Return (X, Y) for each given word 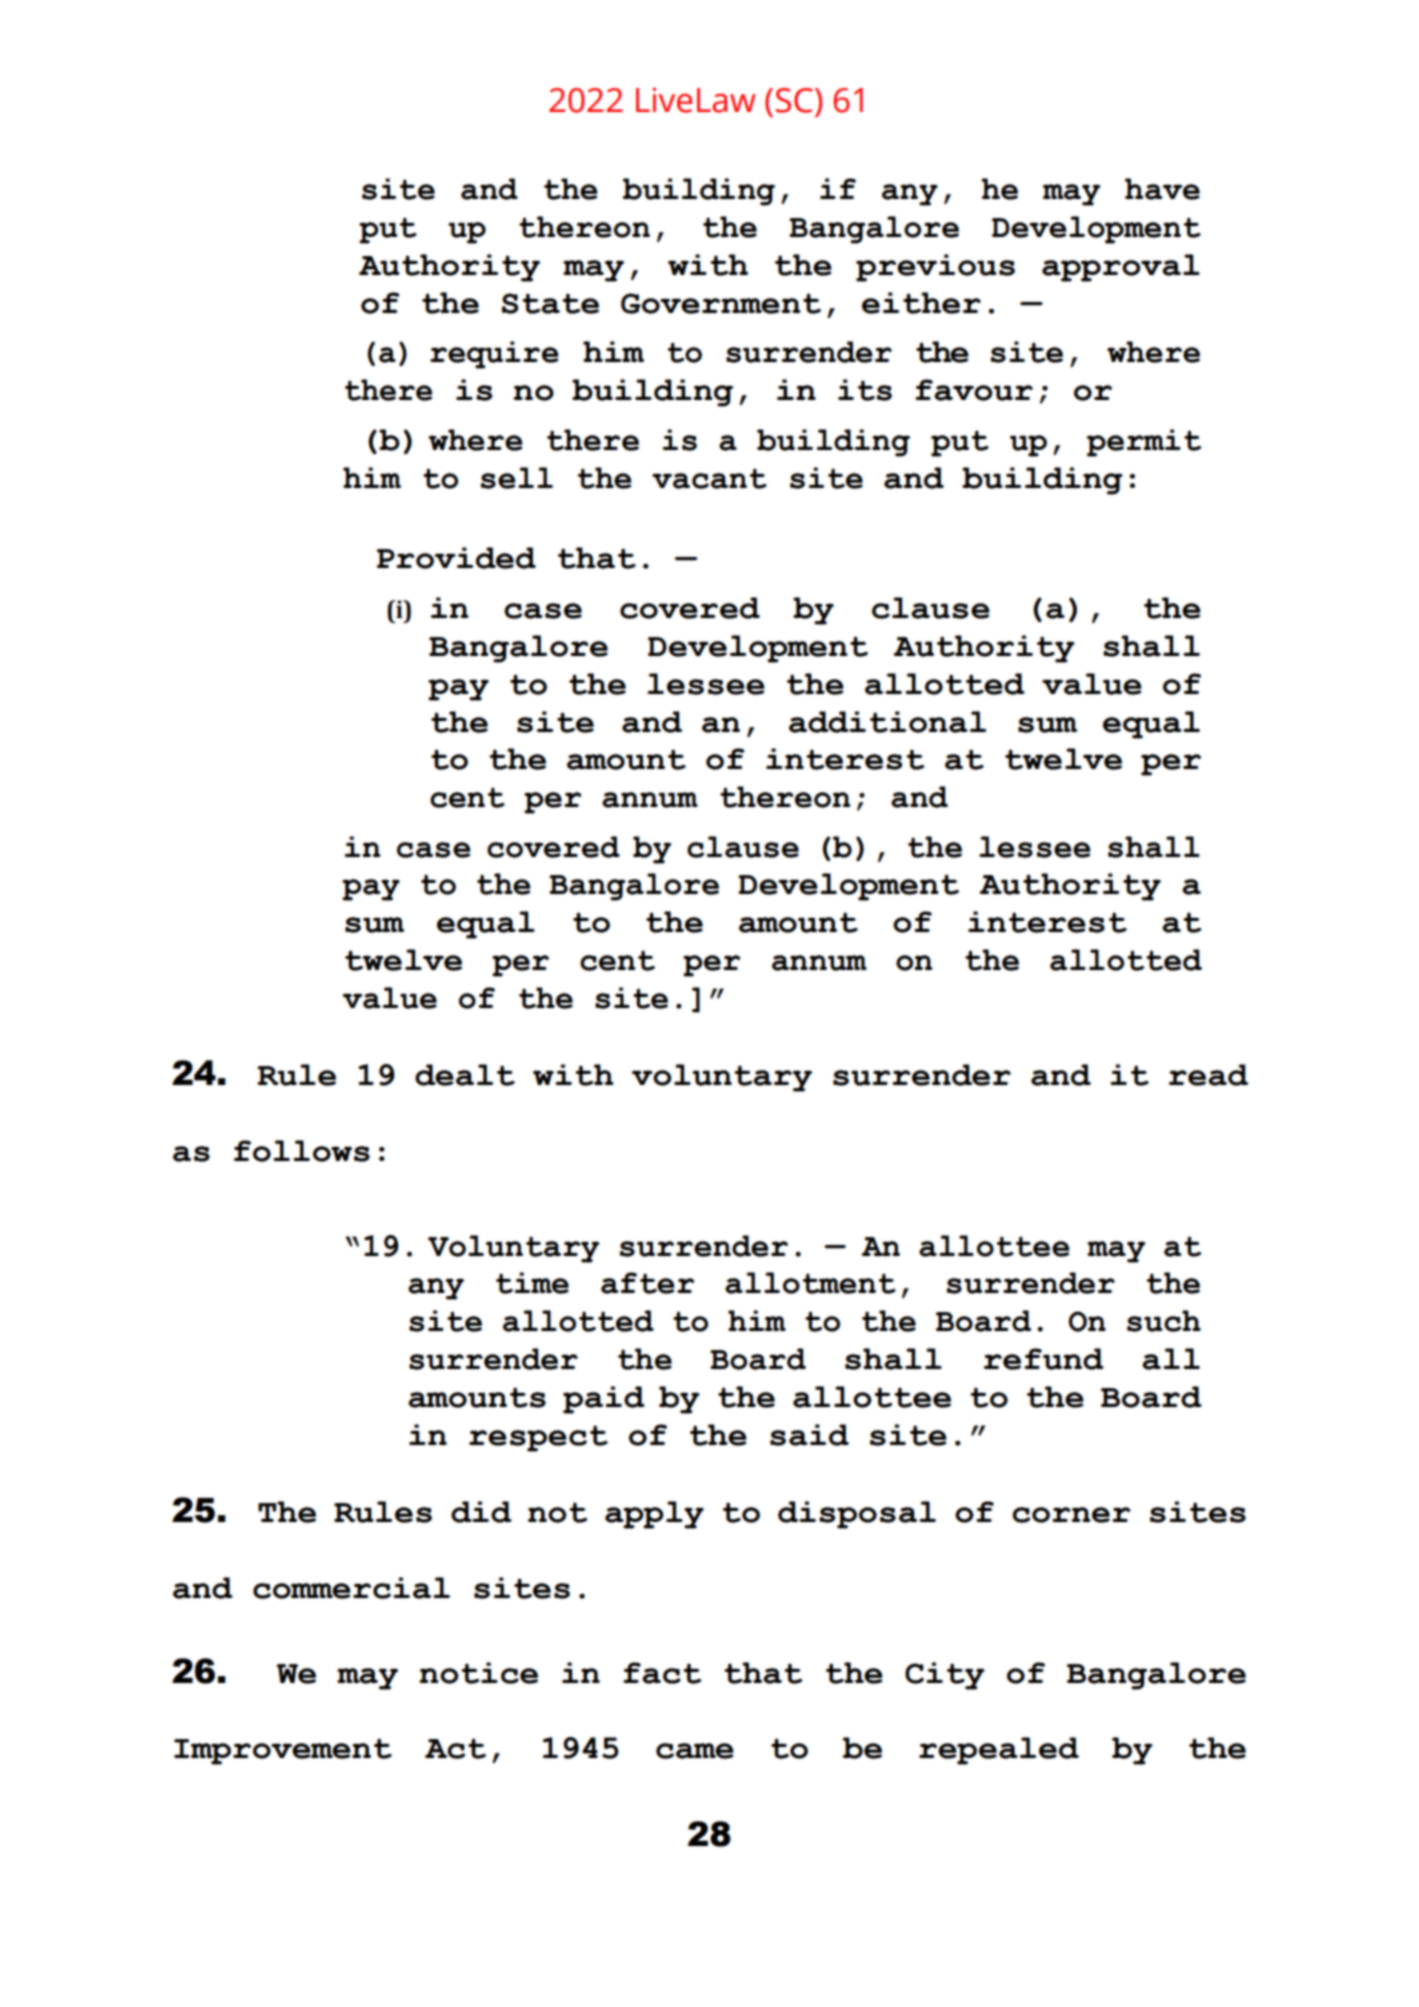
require (494, 355)
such (1164, 1321)
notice (478, 1673)
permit (1144, 443)
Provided (456, 558)
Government (721, 303)
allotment (810, 1283)
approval (1121, 268)
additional (887, 722)
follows (302, 1151)
